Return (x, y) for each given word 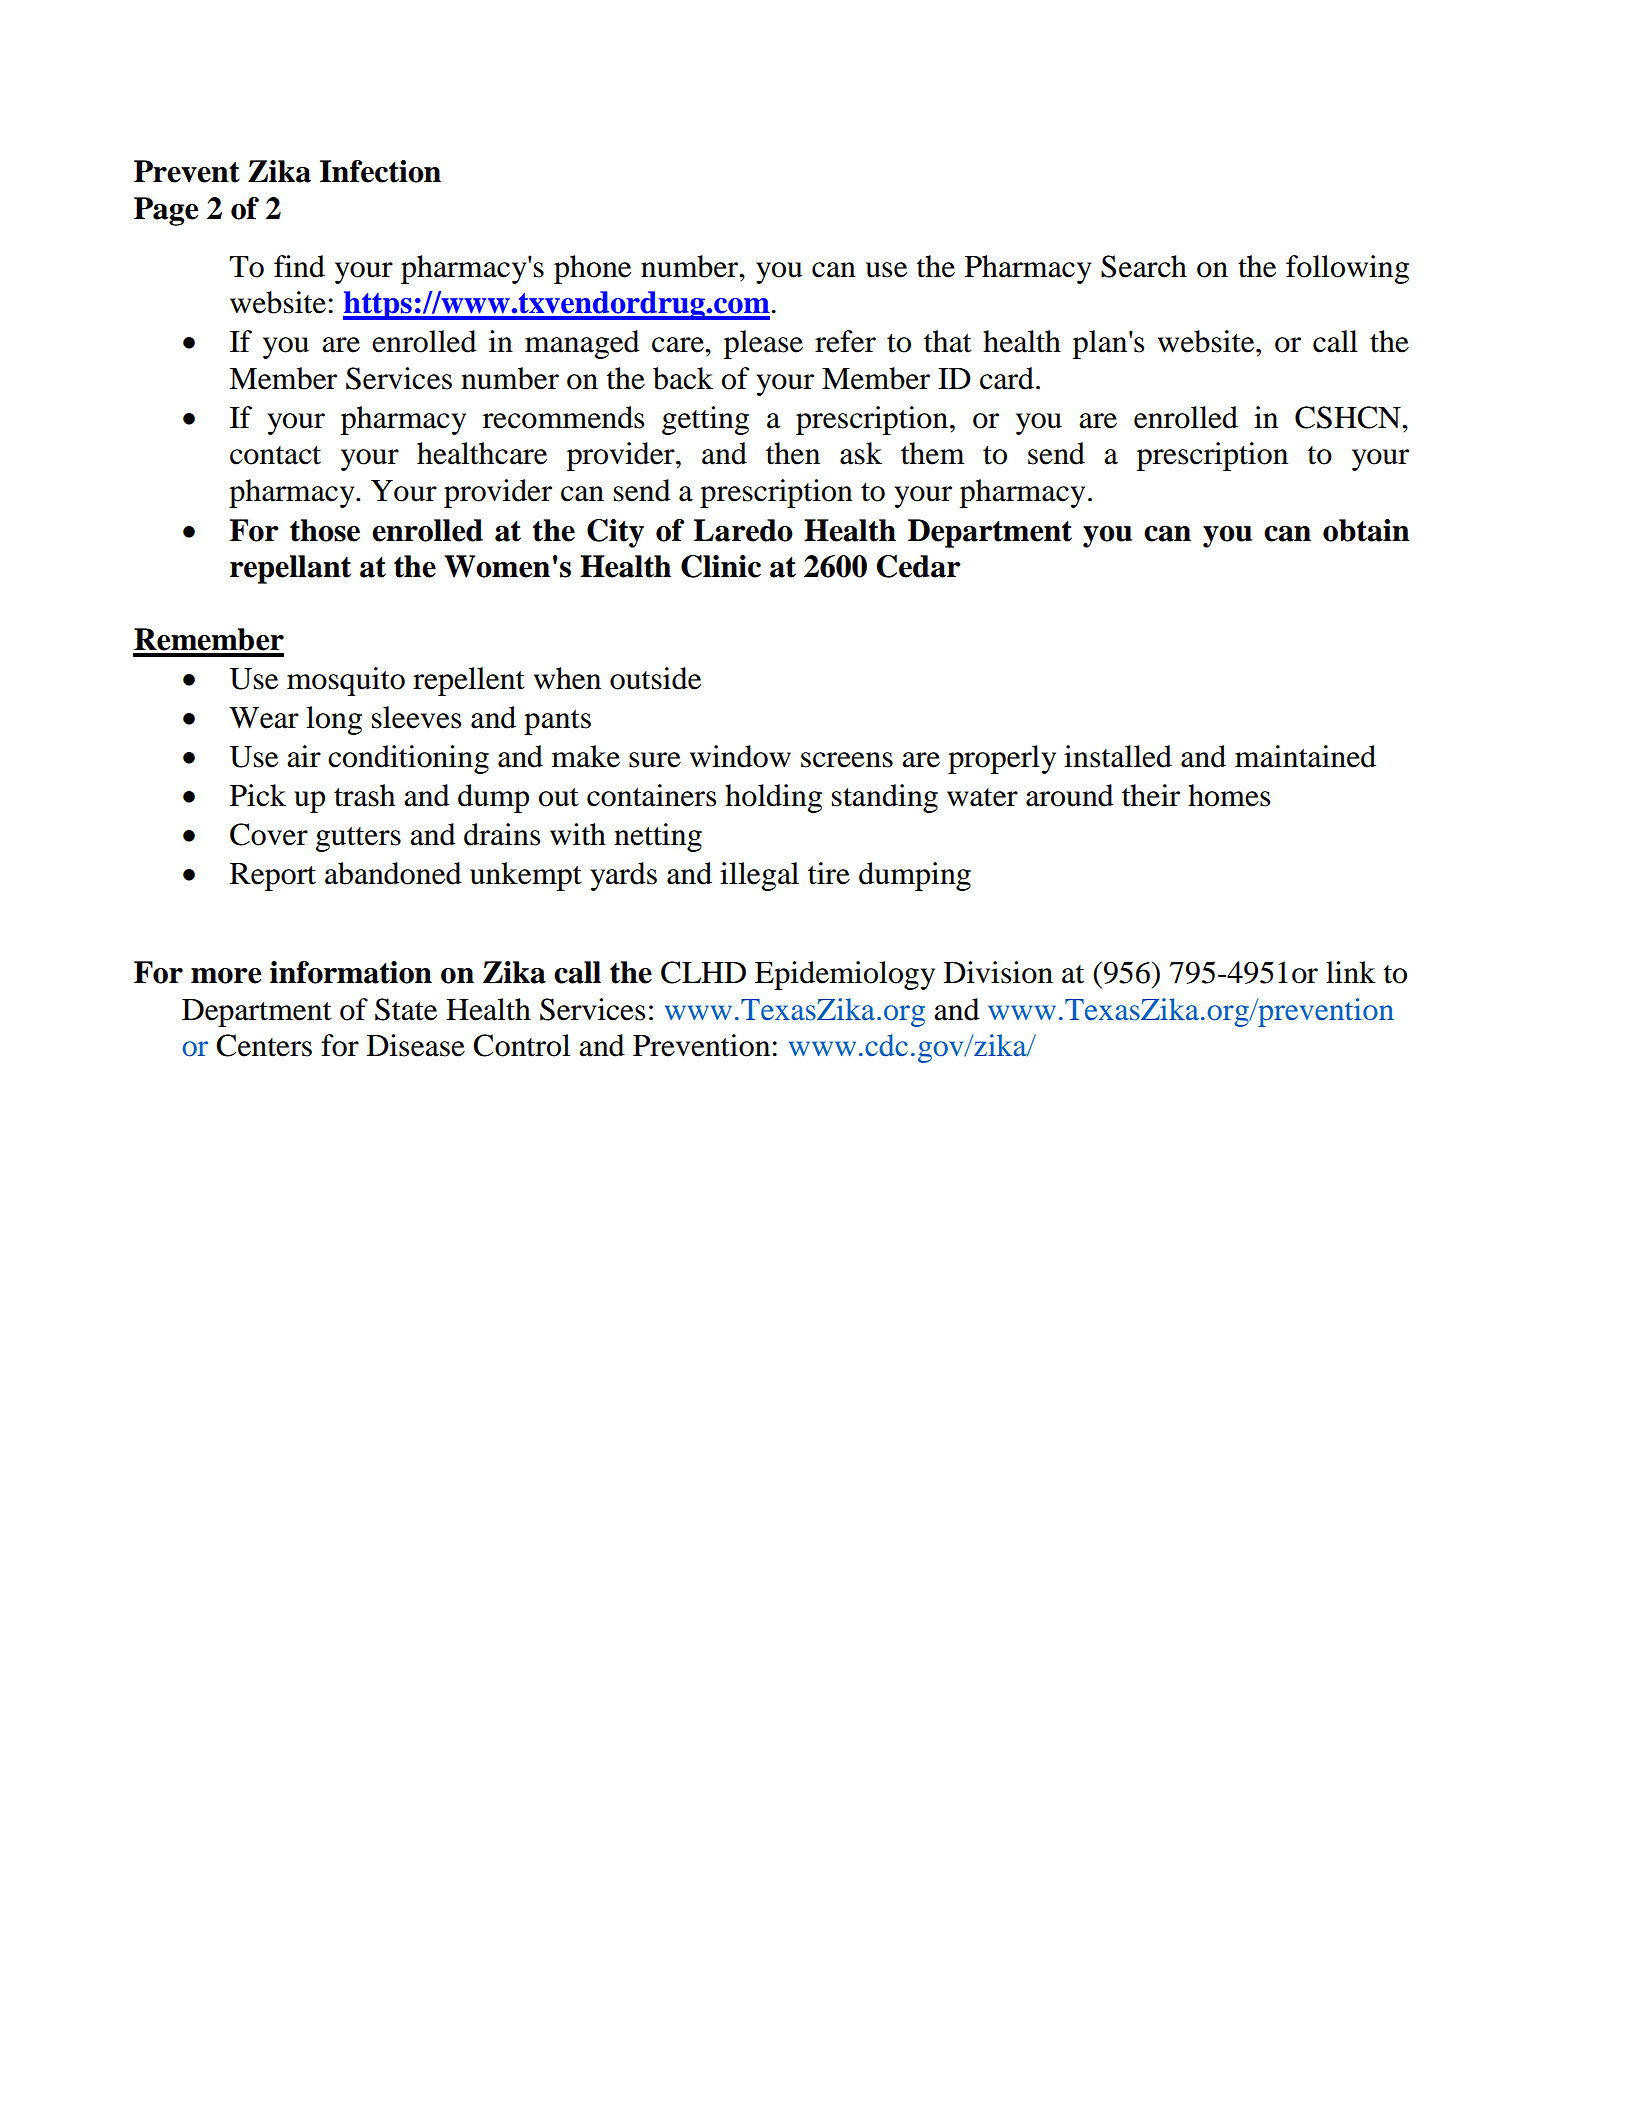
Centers (264, 1045)
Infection (380, 171)
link (1351, 972)
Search (1144, 266)
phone (592, 269)
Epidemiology (845, 975)
